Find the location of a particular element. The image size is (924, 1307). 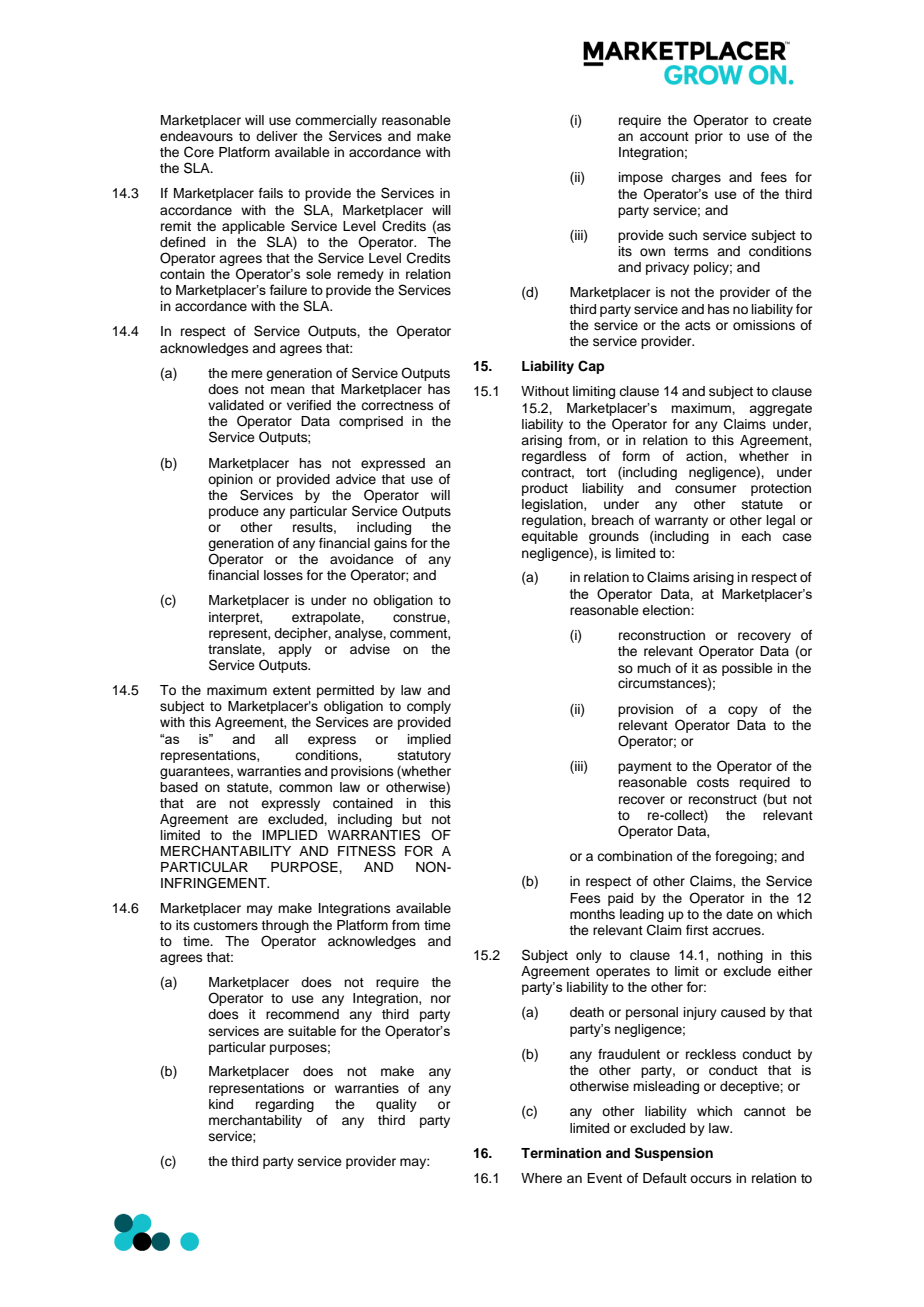

kind is located at coordinates (221, 1104).
